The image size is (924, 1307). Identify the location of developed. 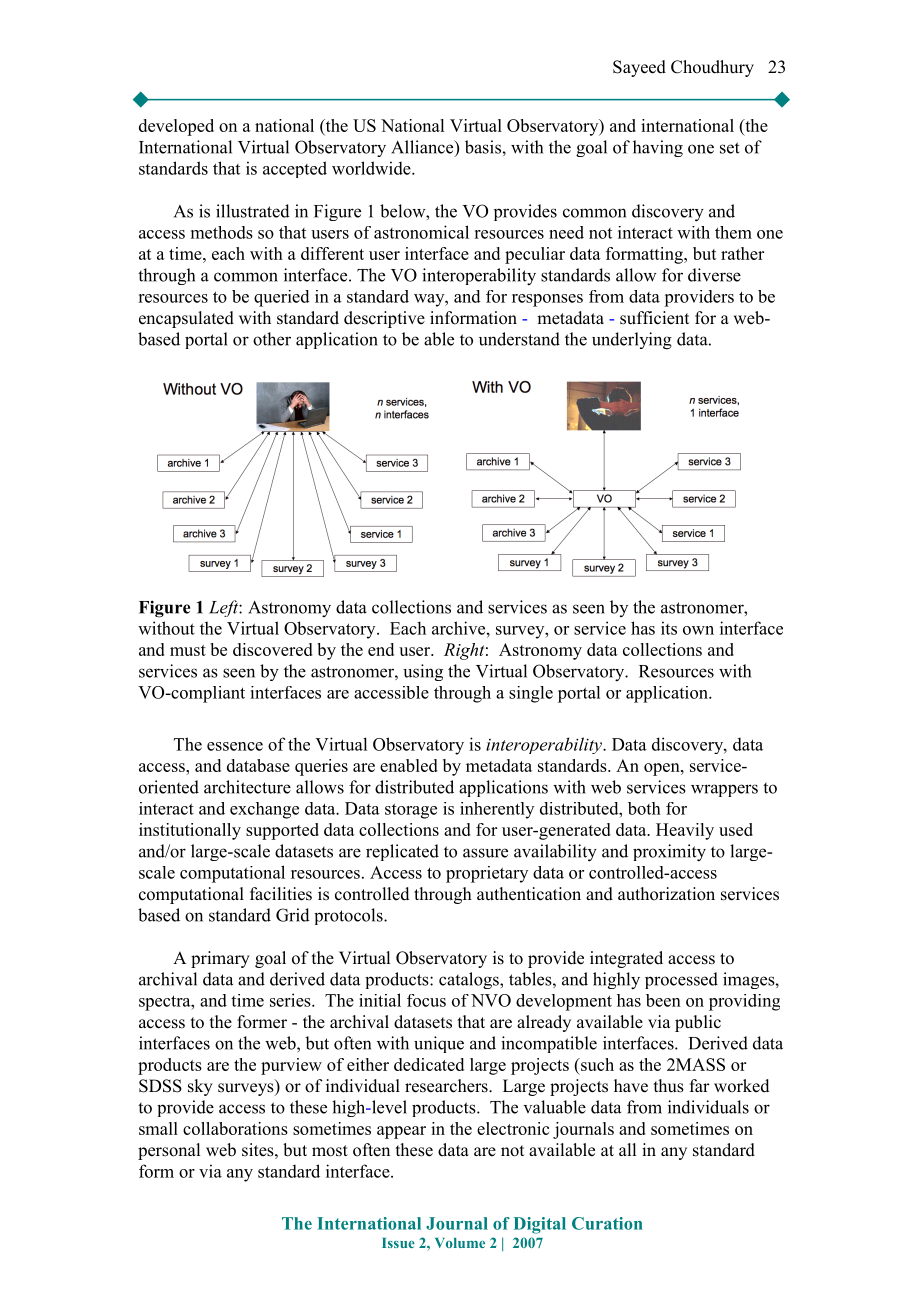
(176, 127).
